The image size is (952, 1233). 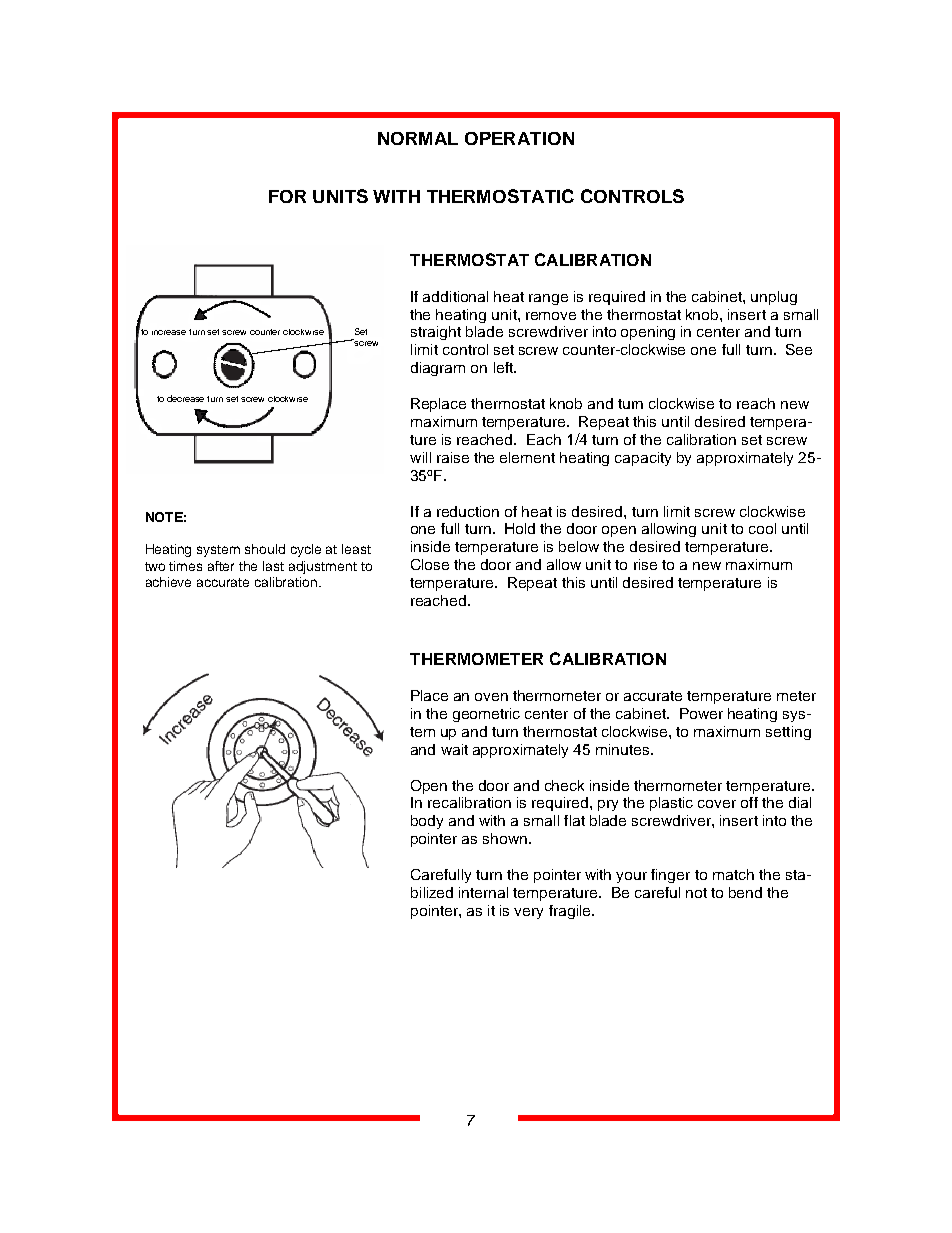 What do you see at coordinates (643, 459) in the screenshot?
I see `capacity` at bounding box center [643, 459].
